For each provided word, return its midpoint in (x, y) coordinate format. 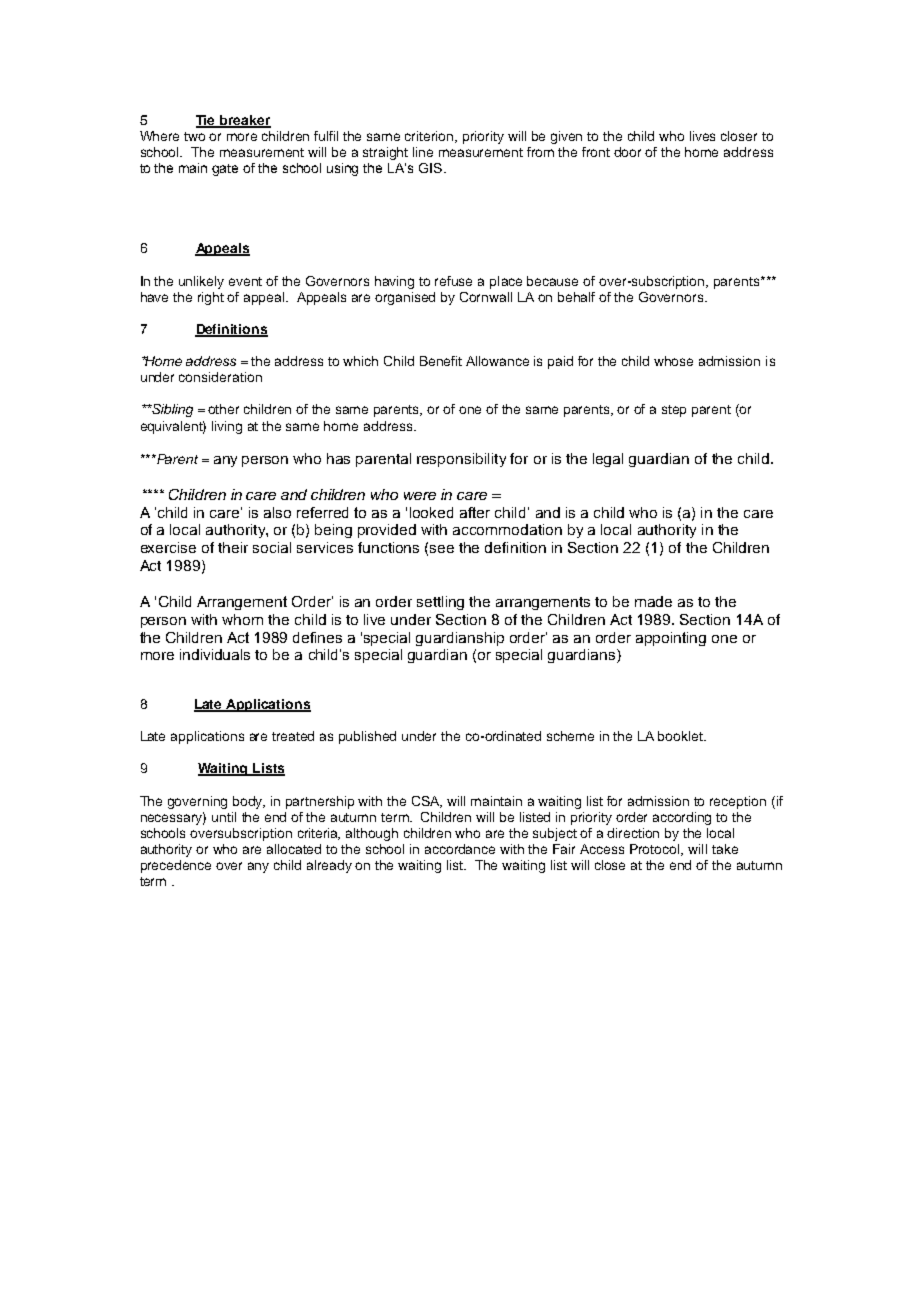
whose (673, 361)
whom (242, 619)
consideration (220, 377)
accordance (460, 849)
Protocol (656, 850)
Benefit (441, 361)
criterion (430, 137)
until (224, 817)
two (194, 136)
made (653, 601)
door (627, 152)
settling (440, 603)
